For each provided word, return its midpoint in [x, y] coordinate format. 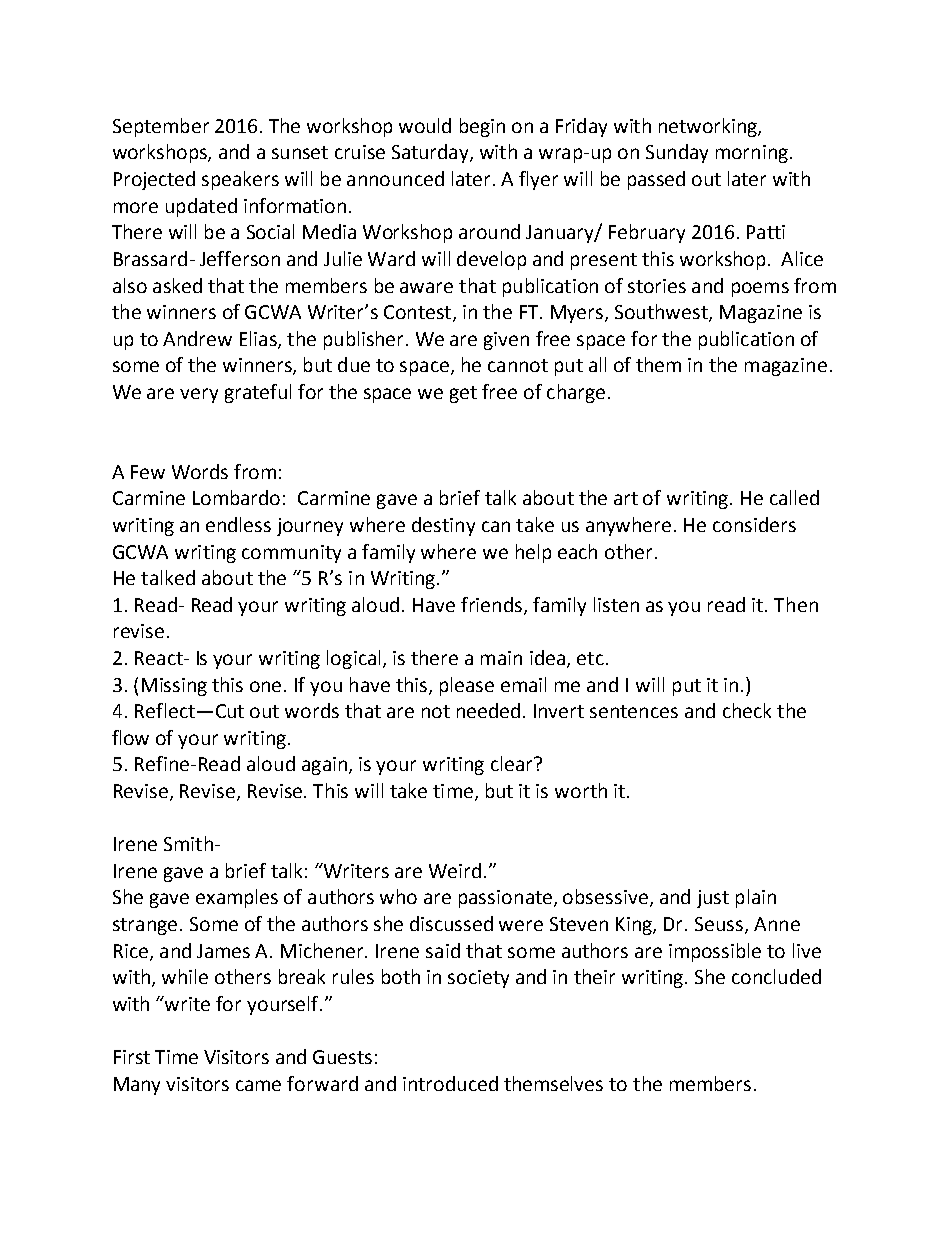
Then [796, 604]
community [291, 554]
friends [491, 604]
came [258, 1085]
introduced [450, 1083]
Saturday [431, 153]
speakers [240, 180]
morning [752, 154]
